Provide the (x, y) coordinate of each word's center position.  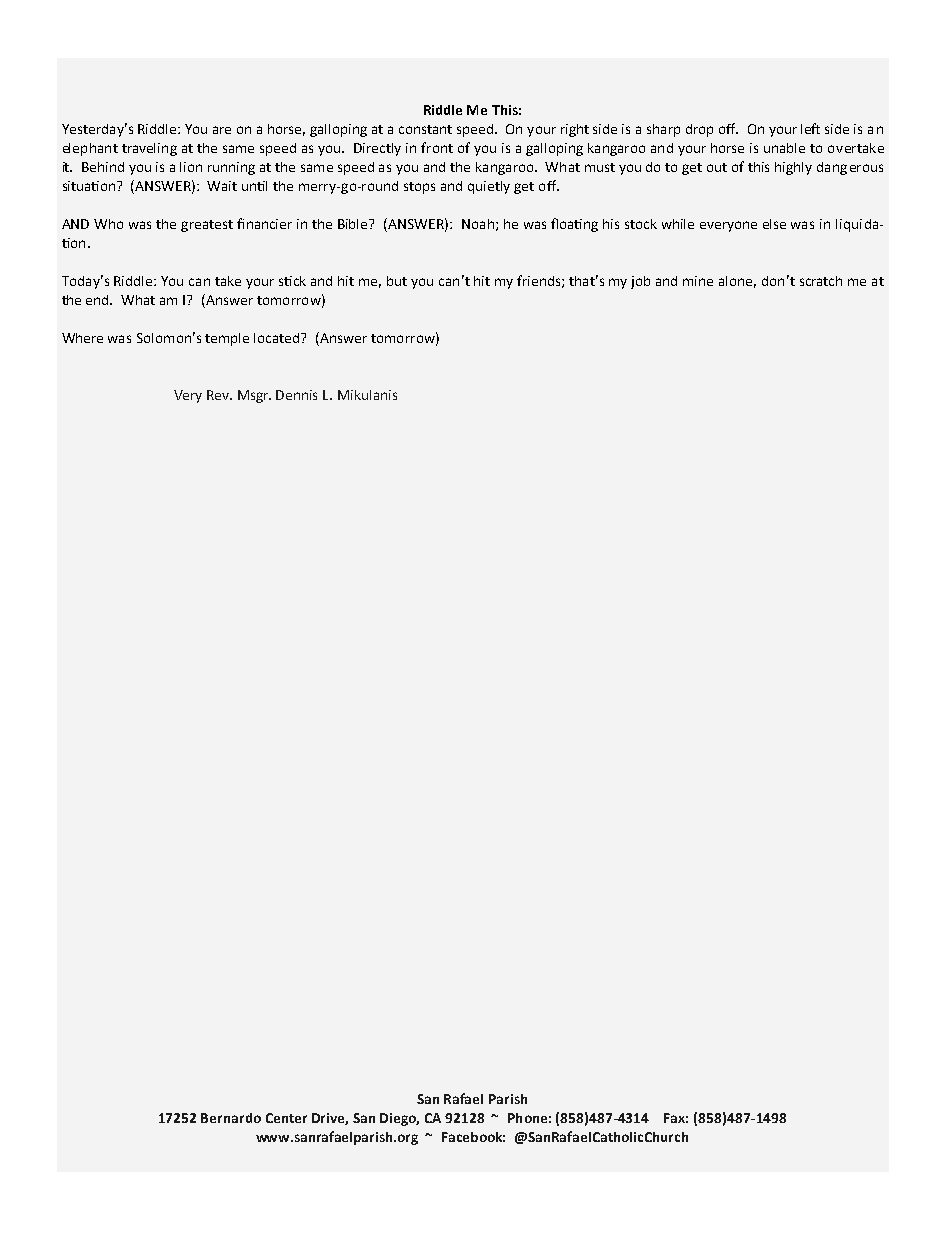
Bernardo (231, 1118)
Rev (219, 395)
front (437, 147)
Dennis (296, 395)
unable (784, 148)
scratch (821, 281)
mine (698, 281)
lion (191, 167)
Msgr (254, 396)
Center (286, 1118)
